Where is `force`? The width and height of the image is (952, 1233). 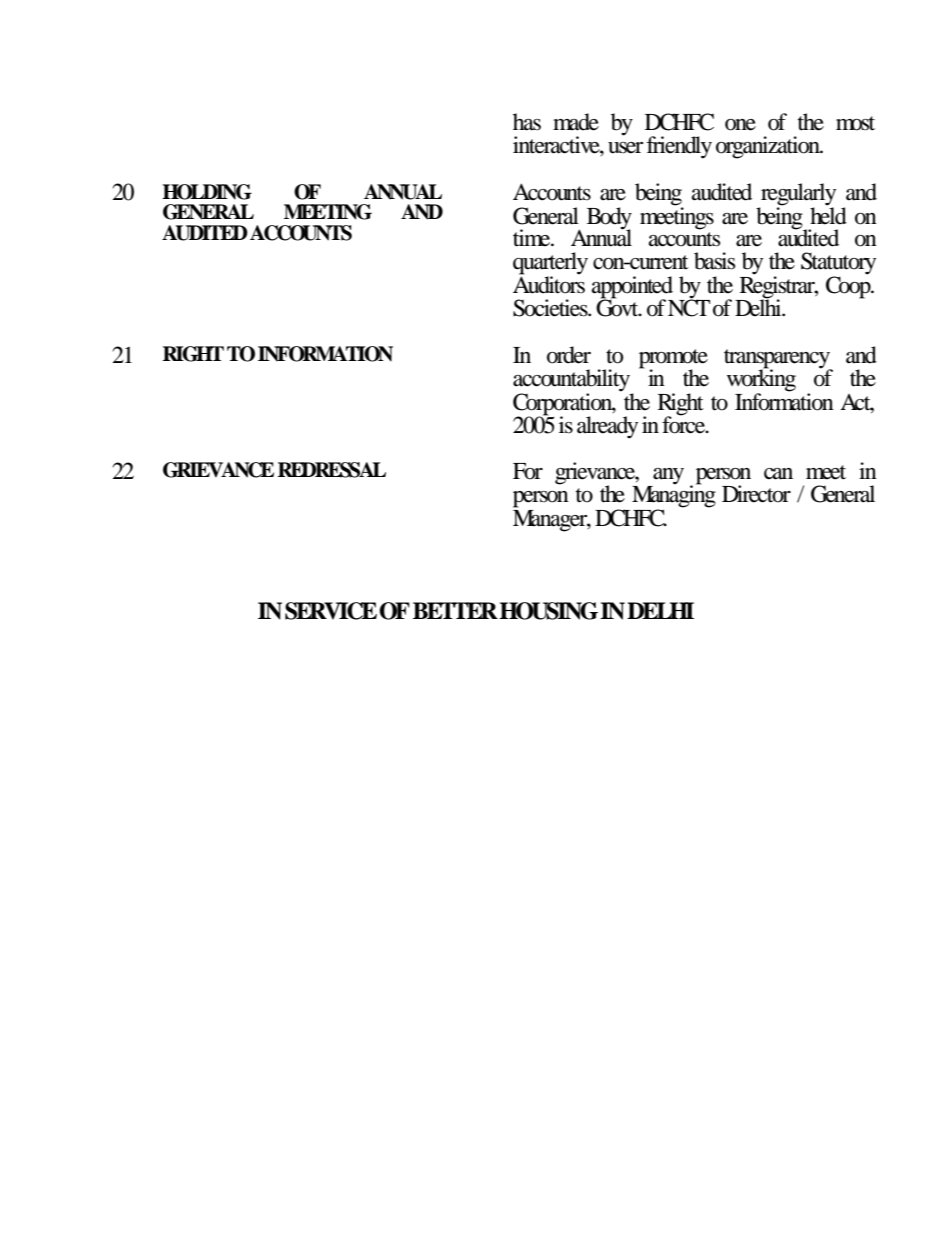
force is located at coordinates (685, 424).
